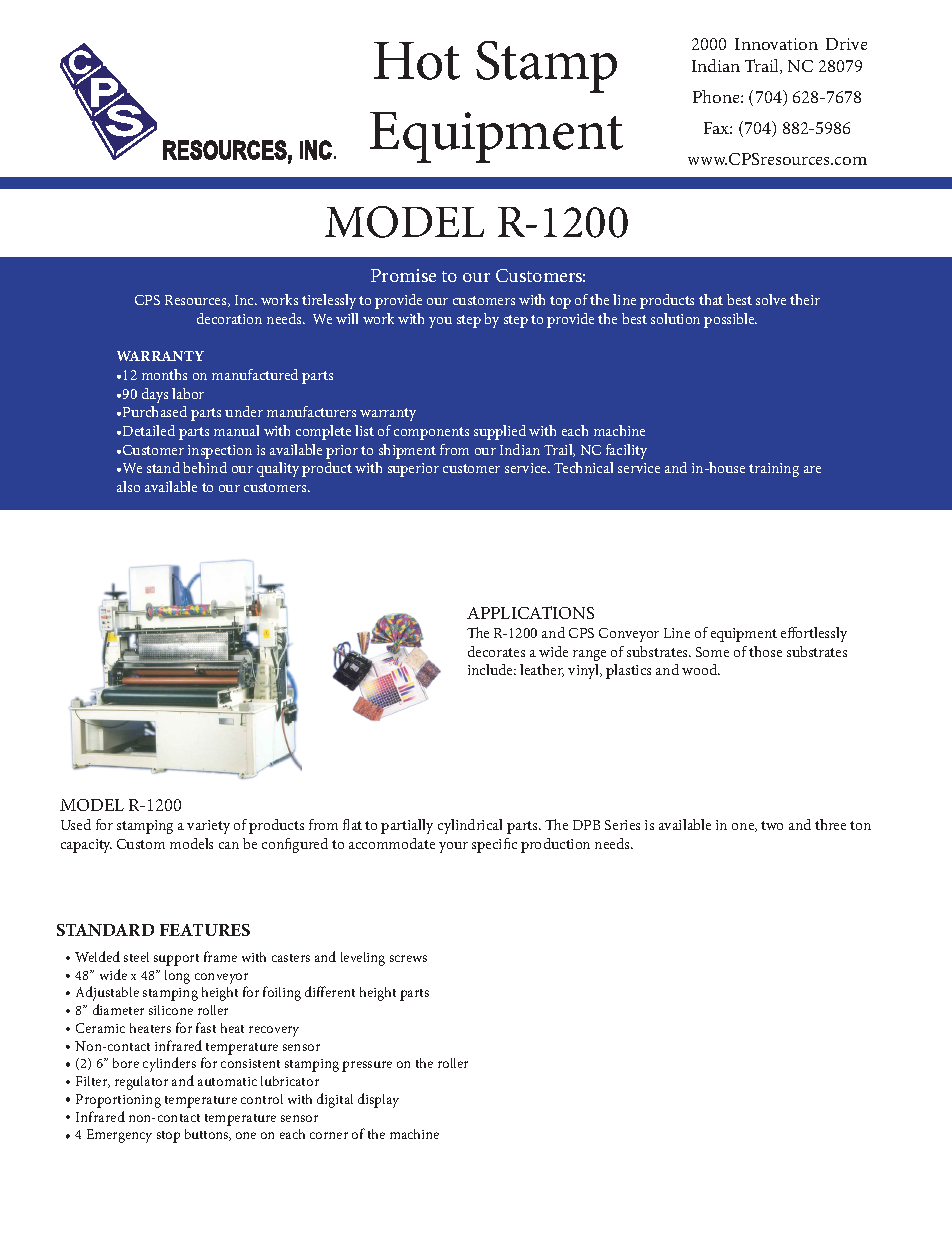 This screenshot has height=1233, width=952. What do you see at coordinates (155, 411) in the screenshot?
I see `Purchased` at bounding box center [155, 411].
